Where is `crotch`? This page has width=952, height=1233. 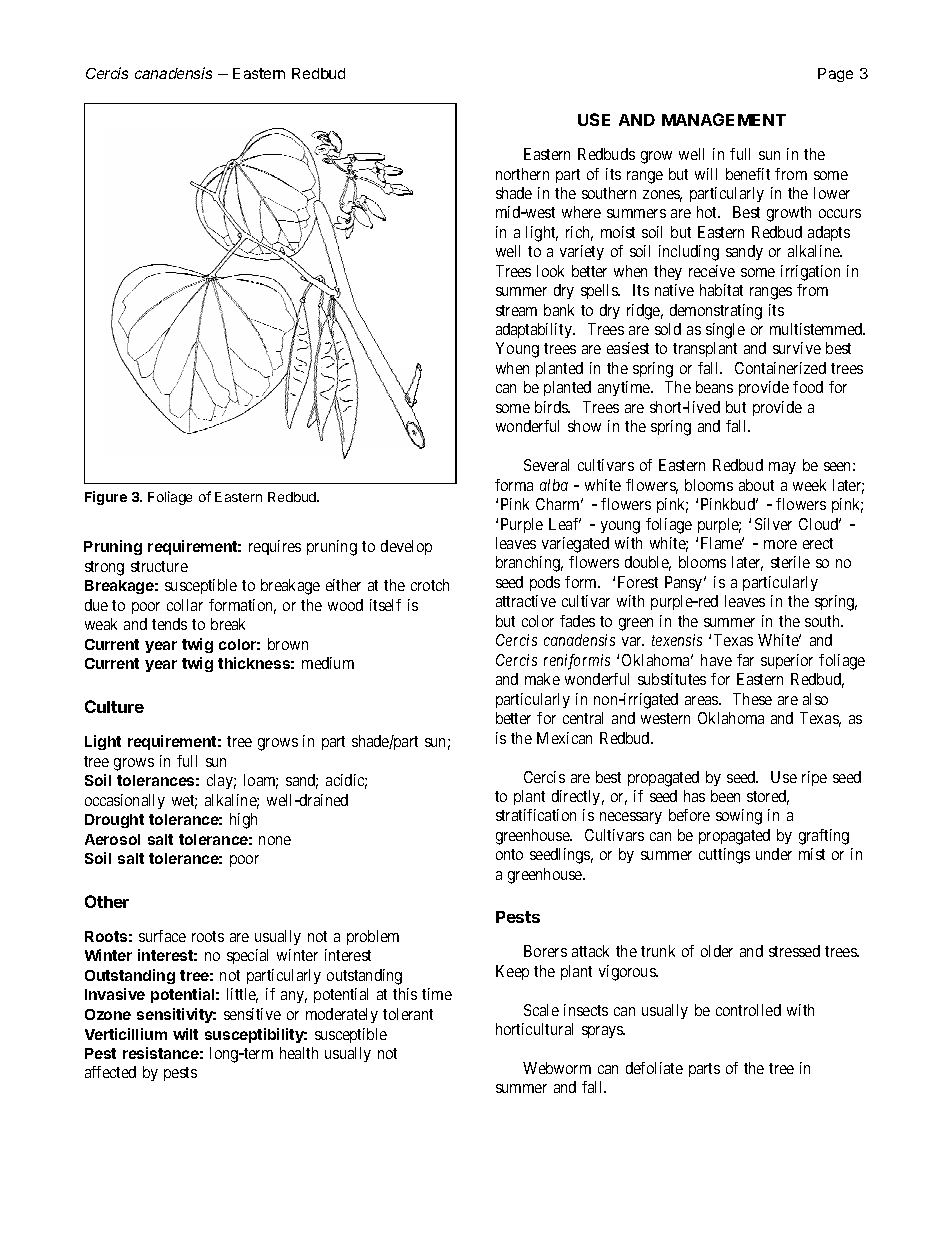 crotch is located at coordinates (430, 585).
